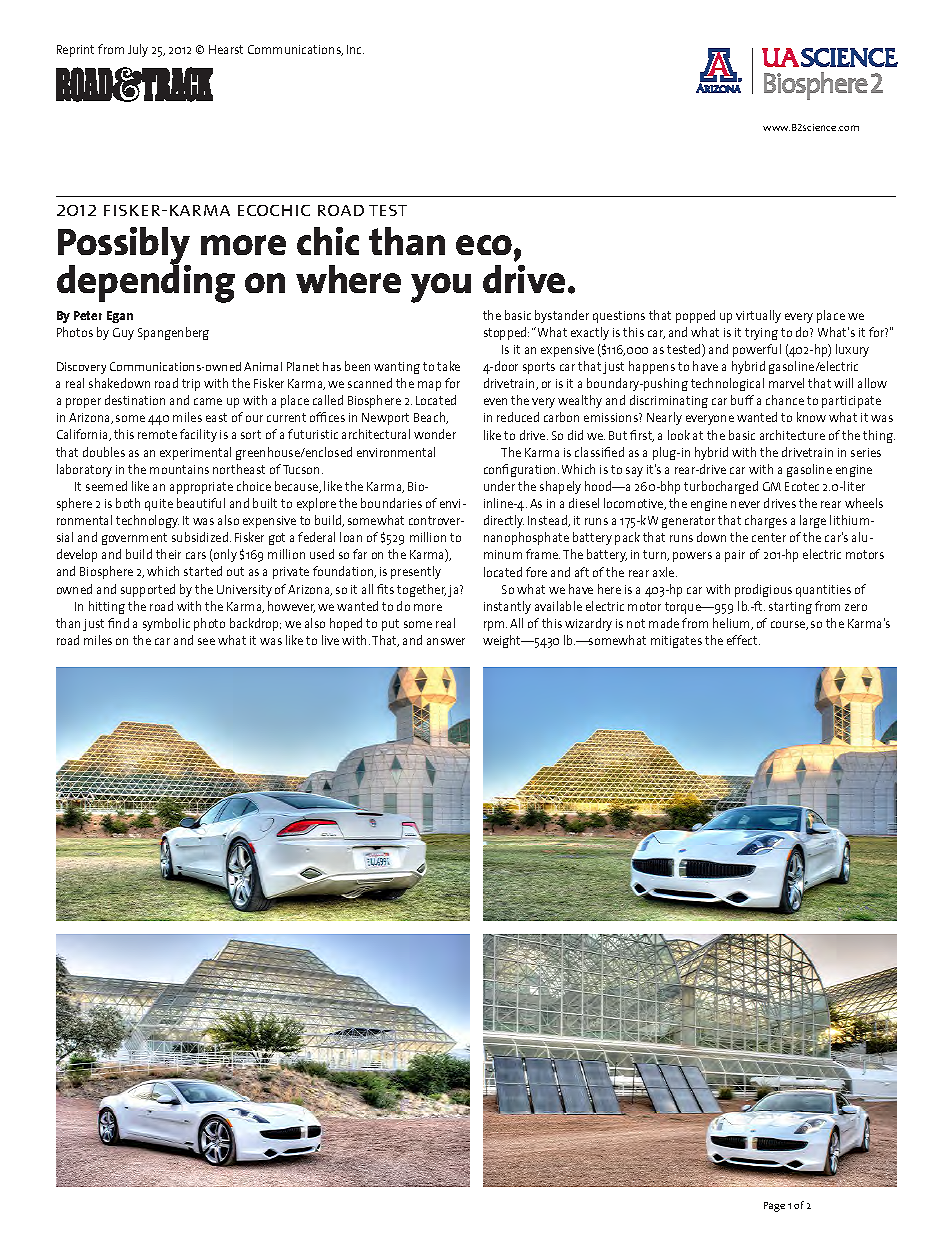  Describe the element at coordinates (138, 50) in the screenshot. I see `July` at that location.
